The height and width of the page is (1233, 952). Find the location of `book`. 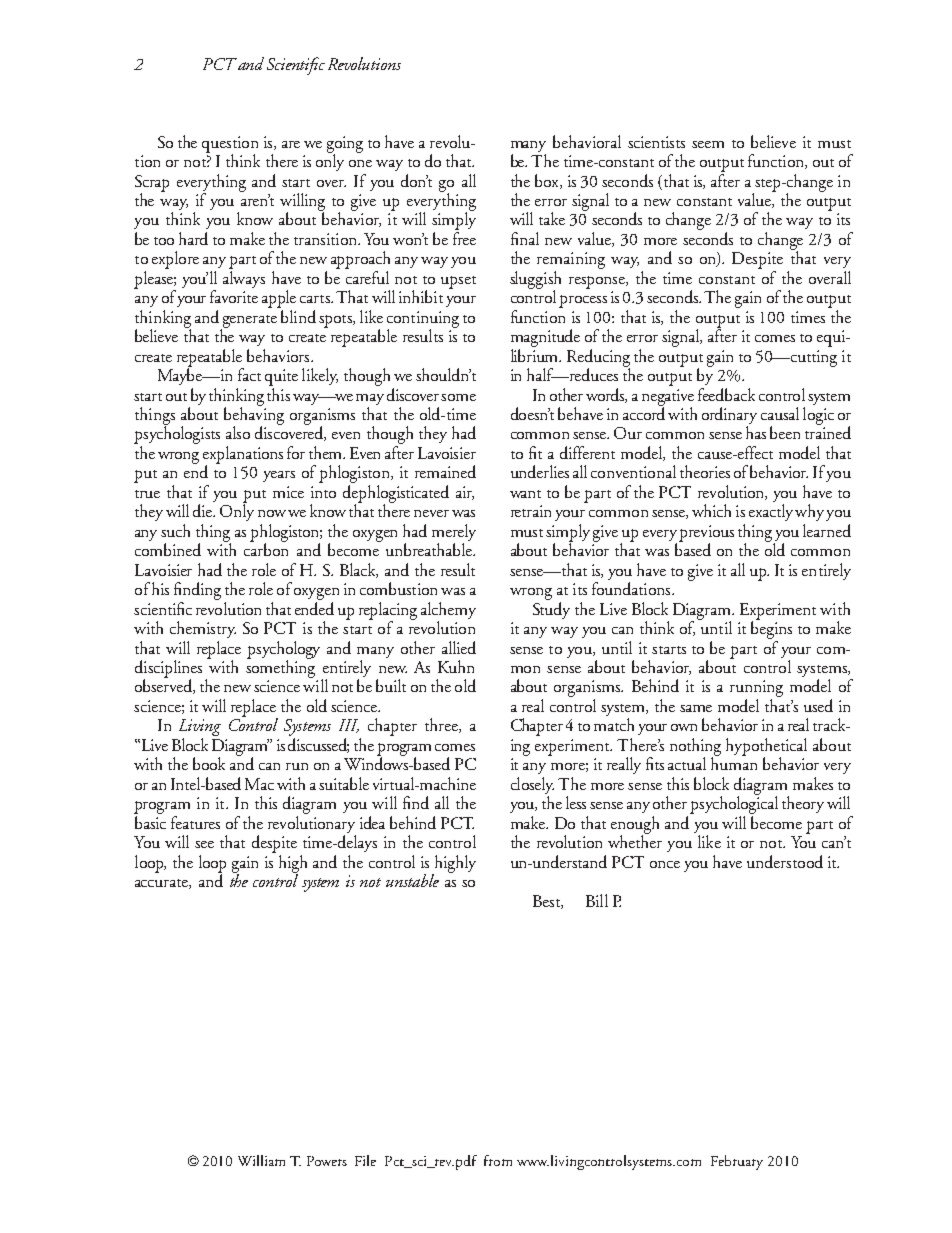

book is located at coordinates (209, 763).
